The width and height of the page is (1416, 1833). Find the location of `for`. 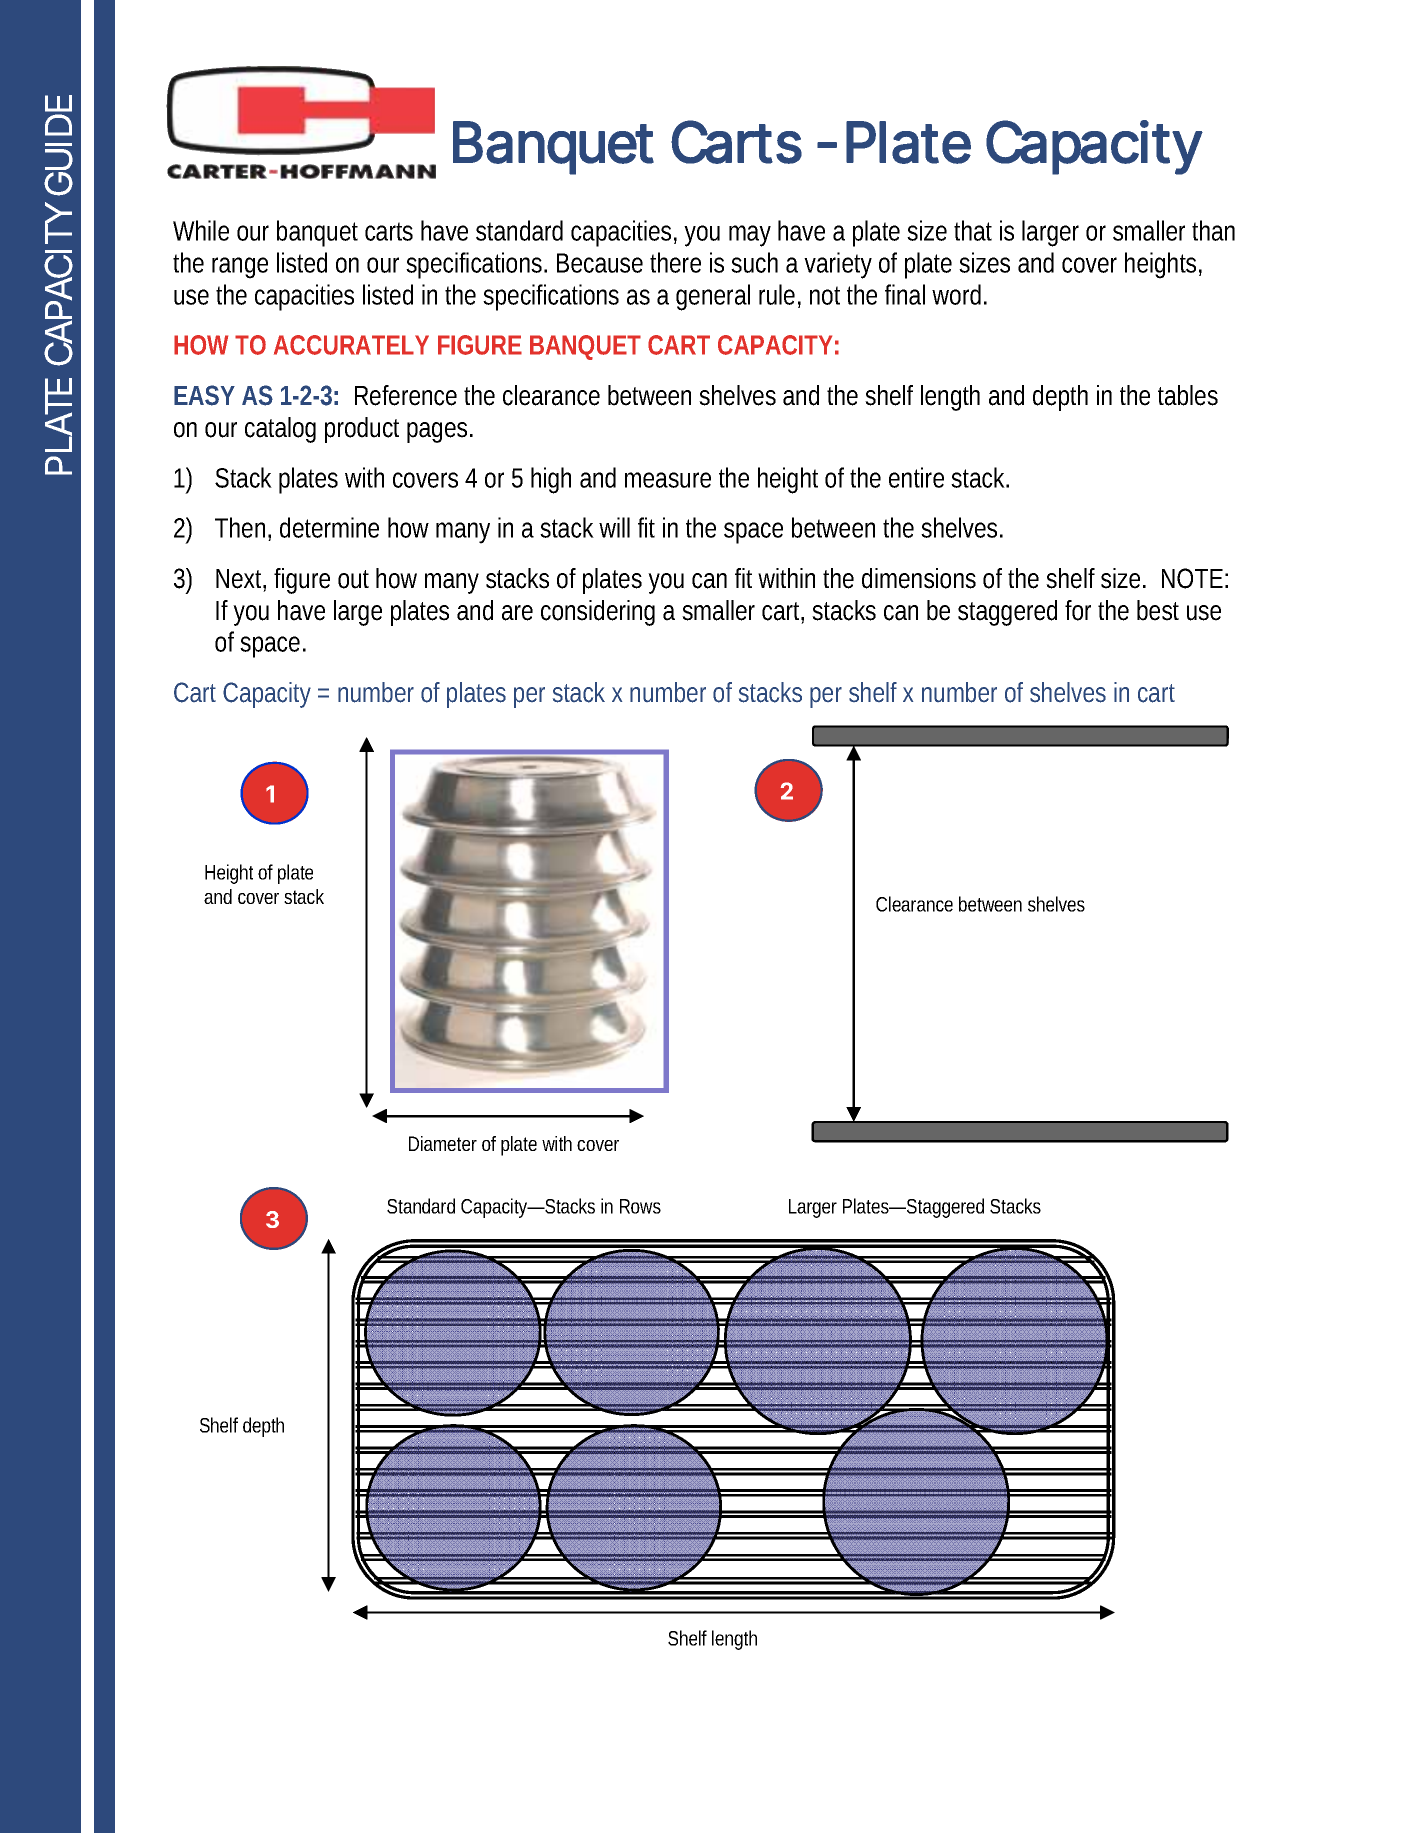

for is located at coordinates (1078, 610).
